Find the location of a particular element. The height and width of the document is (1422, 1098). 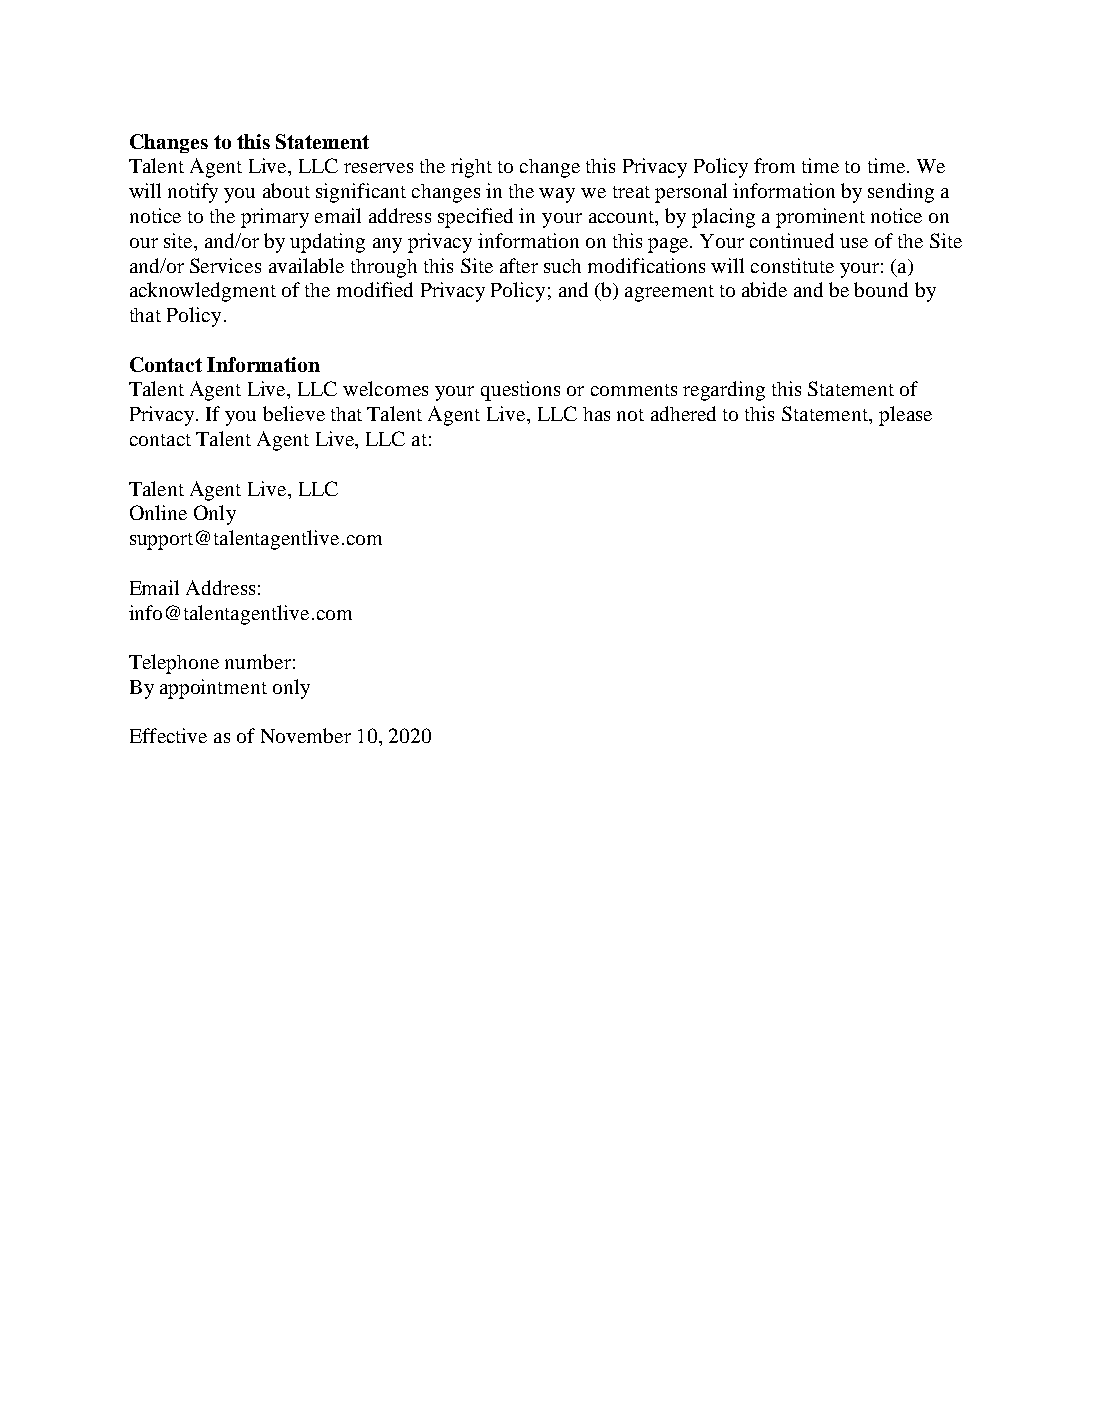

November is located at coordinates (306, 735).
